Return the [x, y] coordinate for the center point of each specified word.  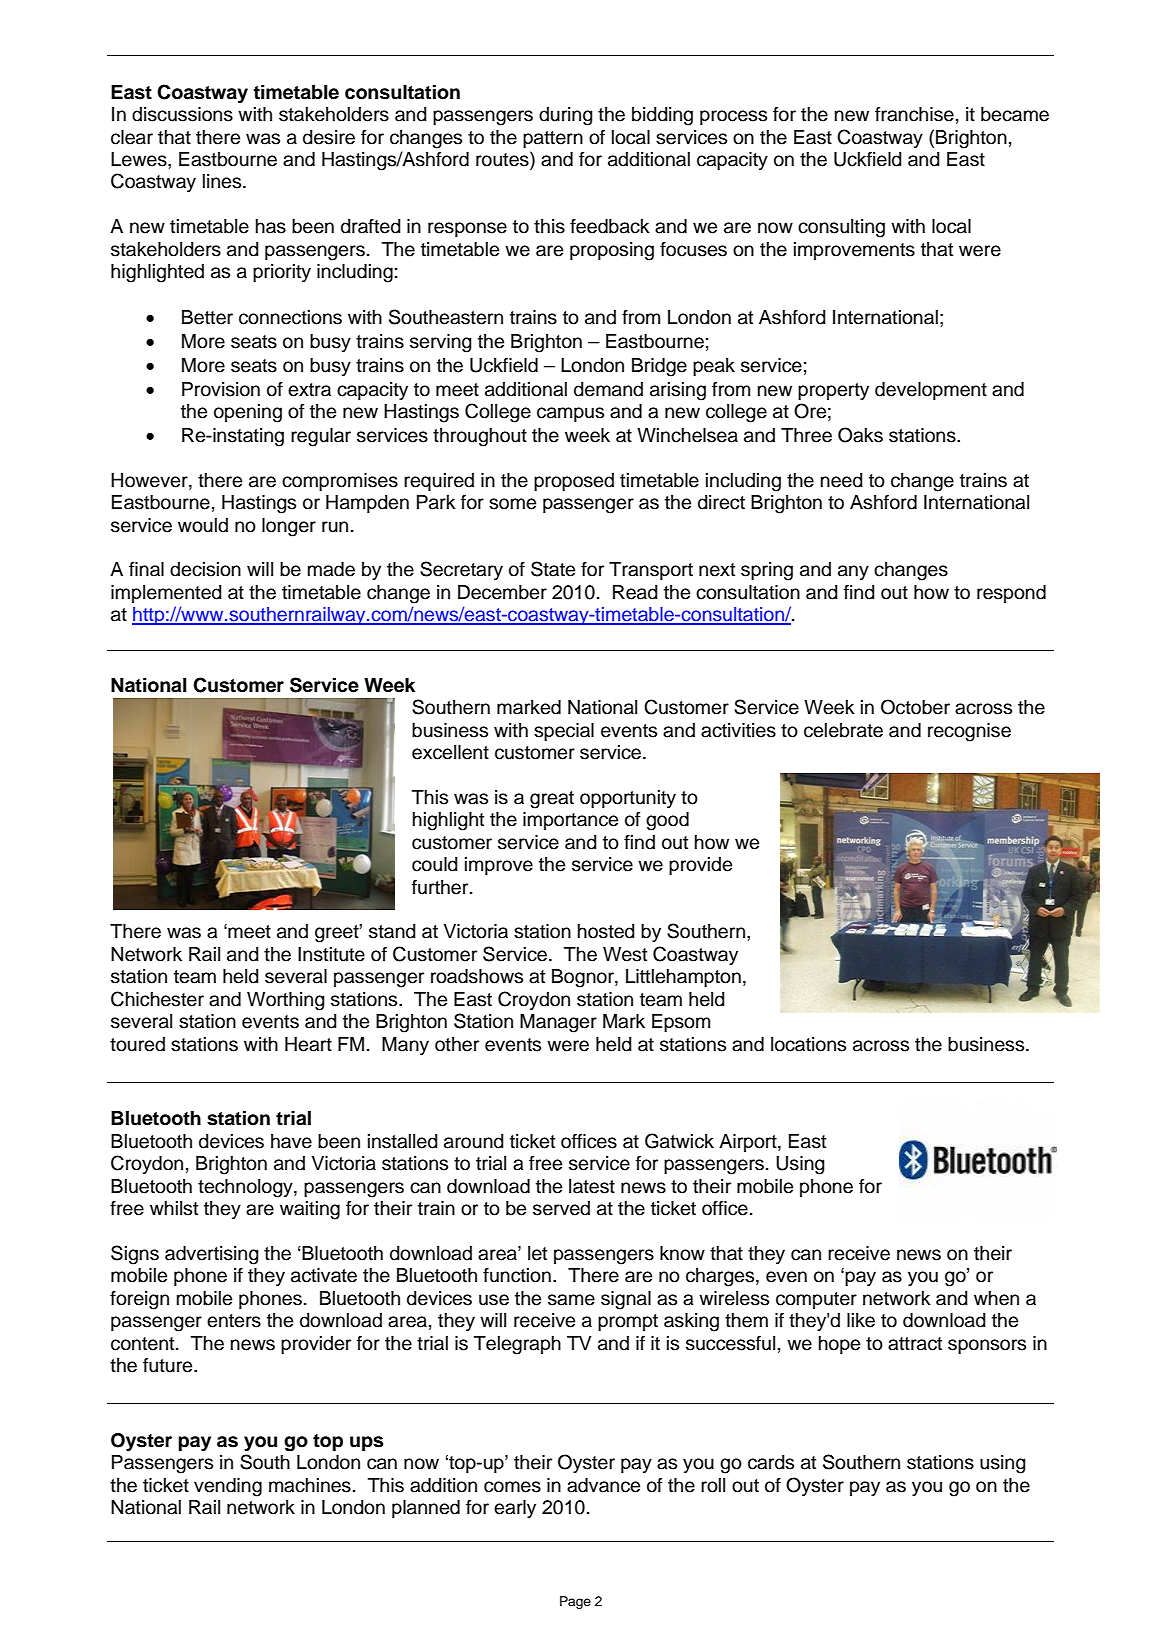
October [915, 707]
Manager [558, 1023]
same [571, 1300]
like [861, 1320]
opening [248, 413]
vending [228, 1487]
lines [223, 181]
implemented [166, 594]
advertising [212, 1255]
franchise [914, 114]
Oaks [860, 435]
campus [570, 414]
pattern [553, 139]
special [564, 732]
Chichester [157, 999]
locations [808, 1044]
